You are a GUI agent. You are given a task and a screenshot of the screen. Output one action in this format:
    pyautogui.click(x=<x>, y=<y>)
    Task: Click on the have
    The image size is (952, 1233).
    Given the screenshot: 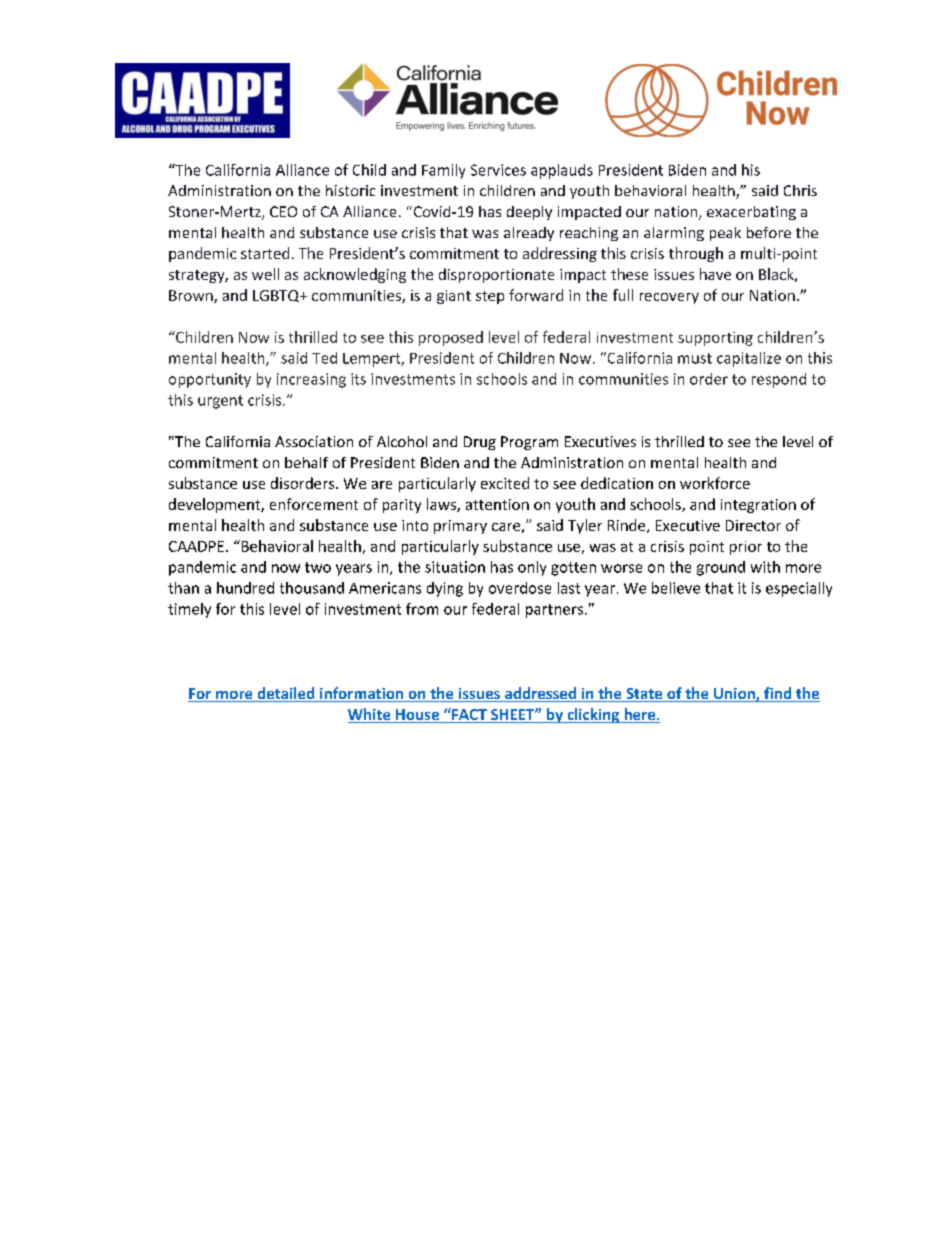 What is the action you would take?
    pyautogui.click(x=715, y=274)
